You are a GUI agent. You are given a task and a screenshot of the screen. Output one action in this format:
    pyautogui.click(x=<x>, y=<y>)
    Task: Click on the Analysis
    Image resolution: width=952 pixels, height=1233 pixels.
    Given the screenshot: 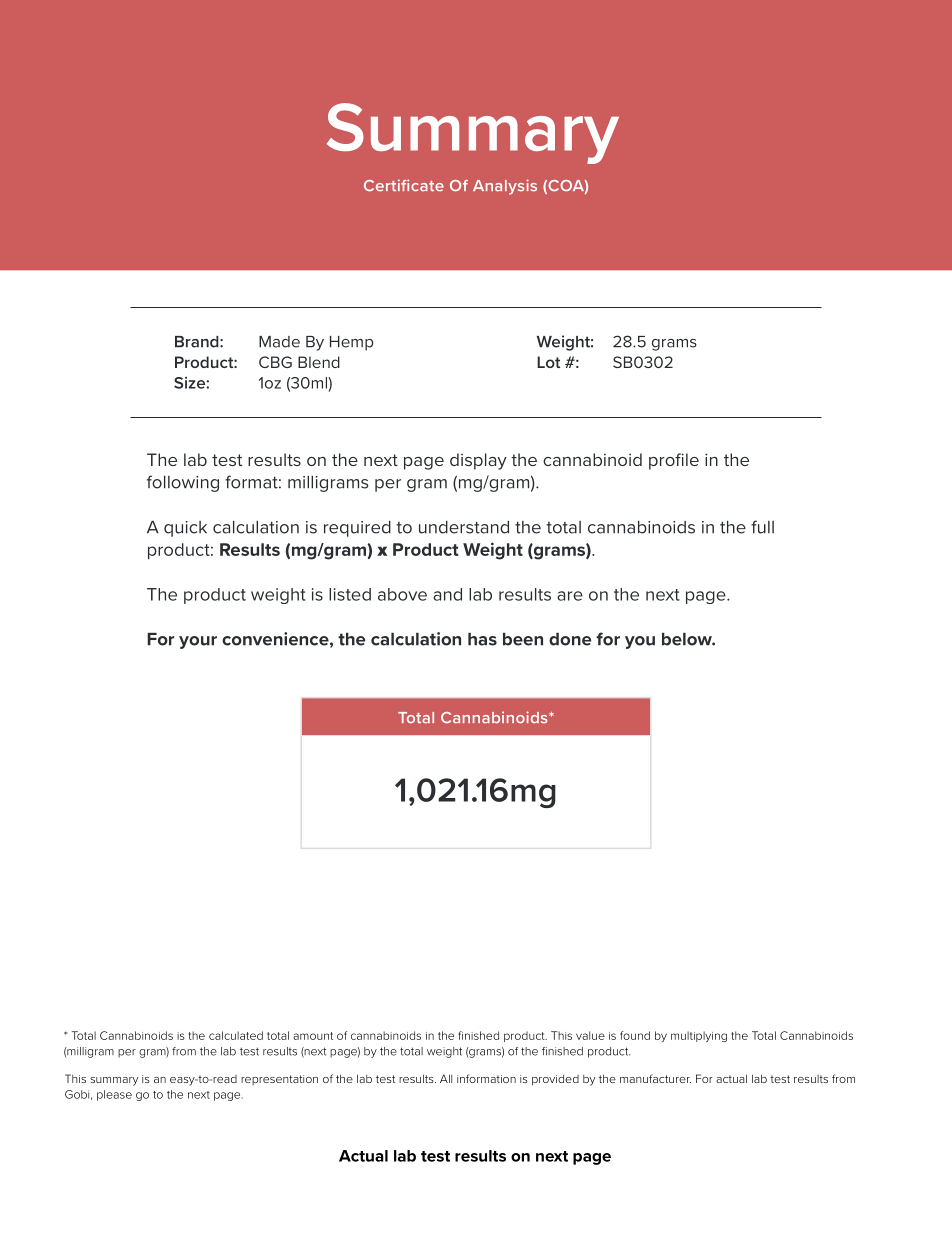 What is the action you would take?
    pyautogui.click(x=505, y=187)
